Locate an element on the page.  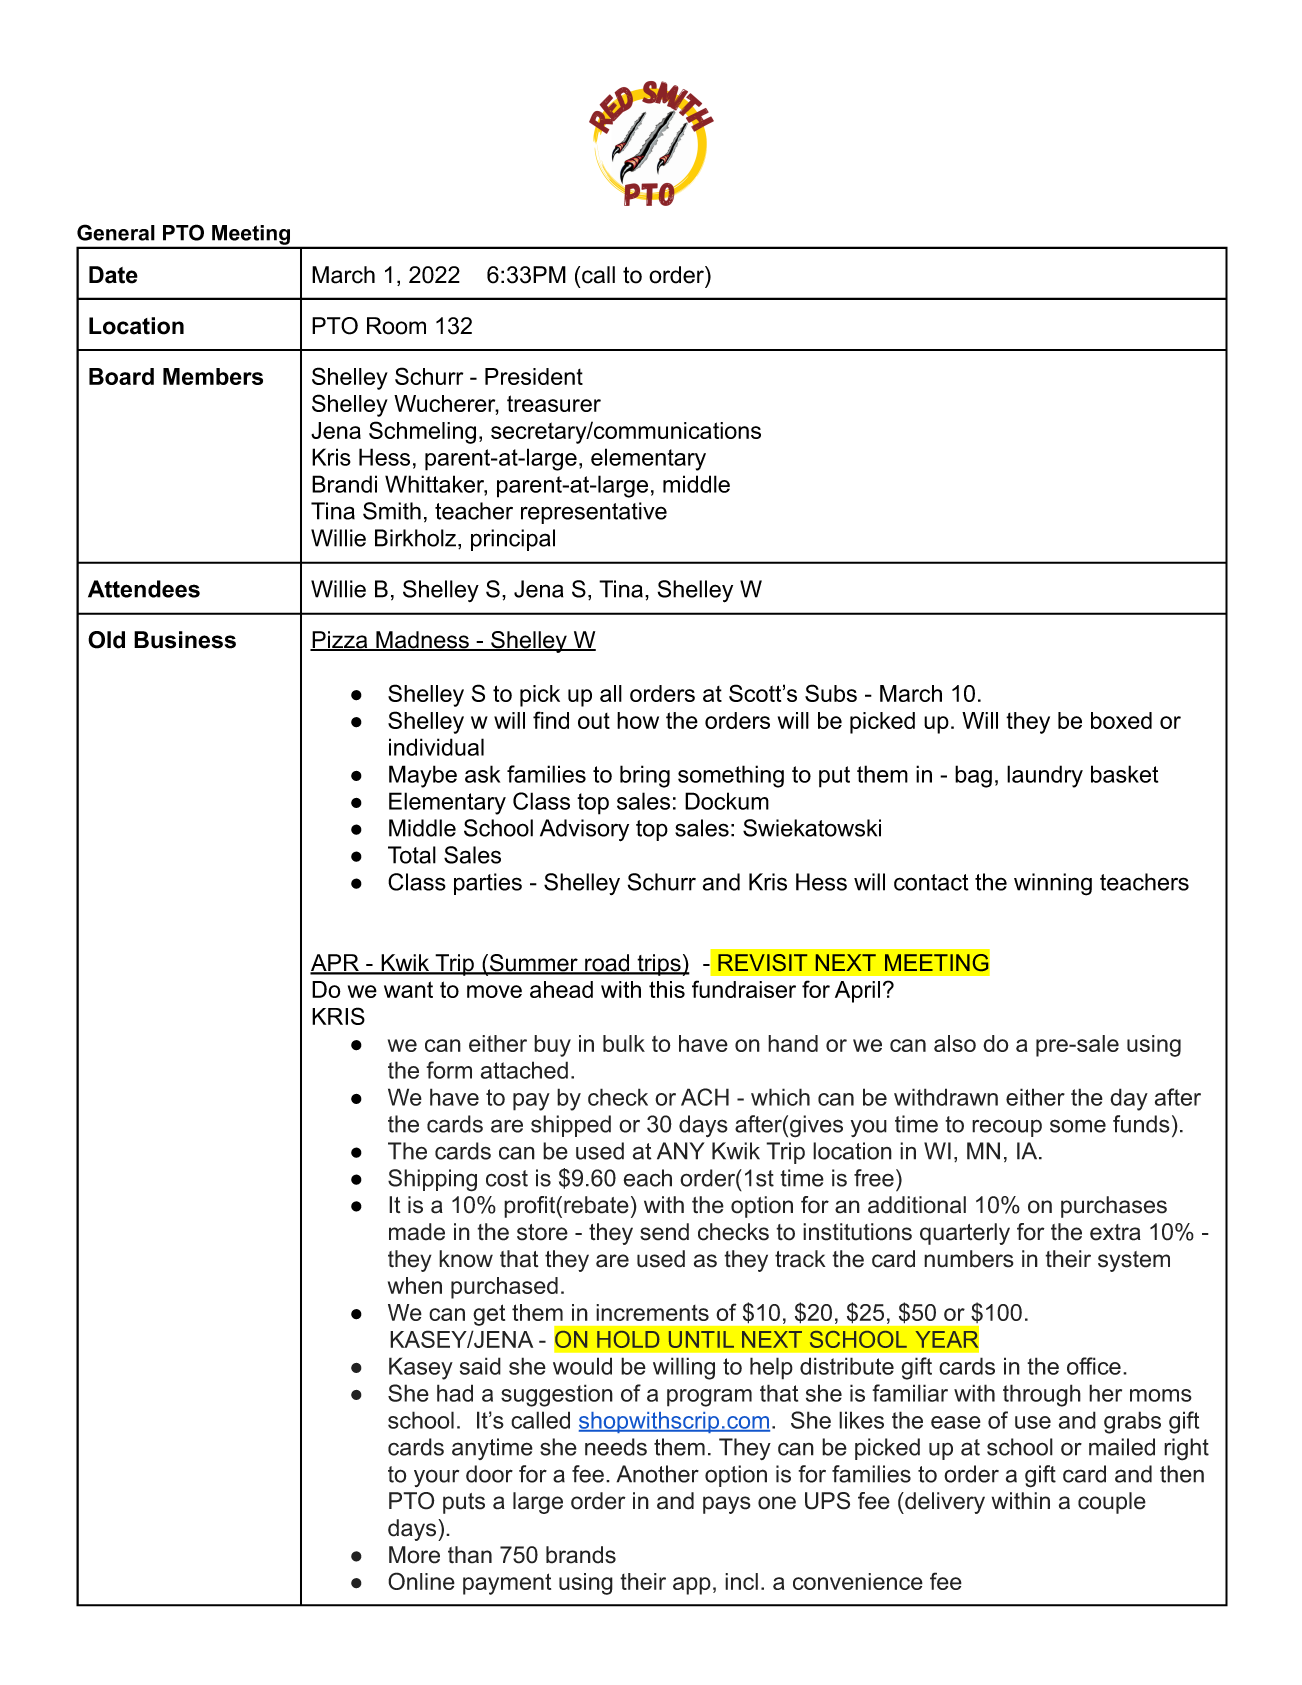
treasurer is located at coordinates (554, 403).
